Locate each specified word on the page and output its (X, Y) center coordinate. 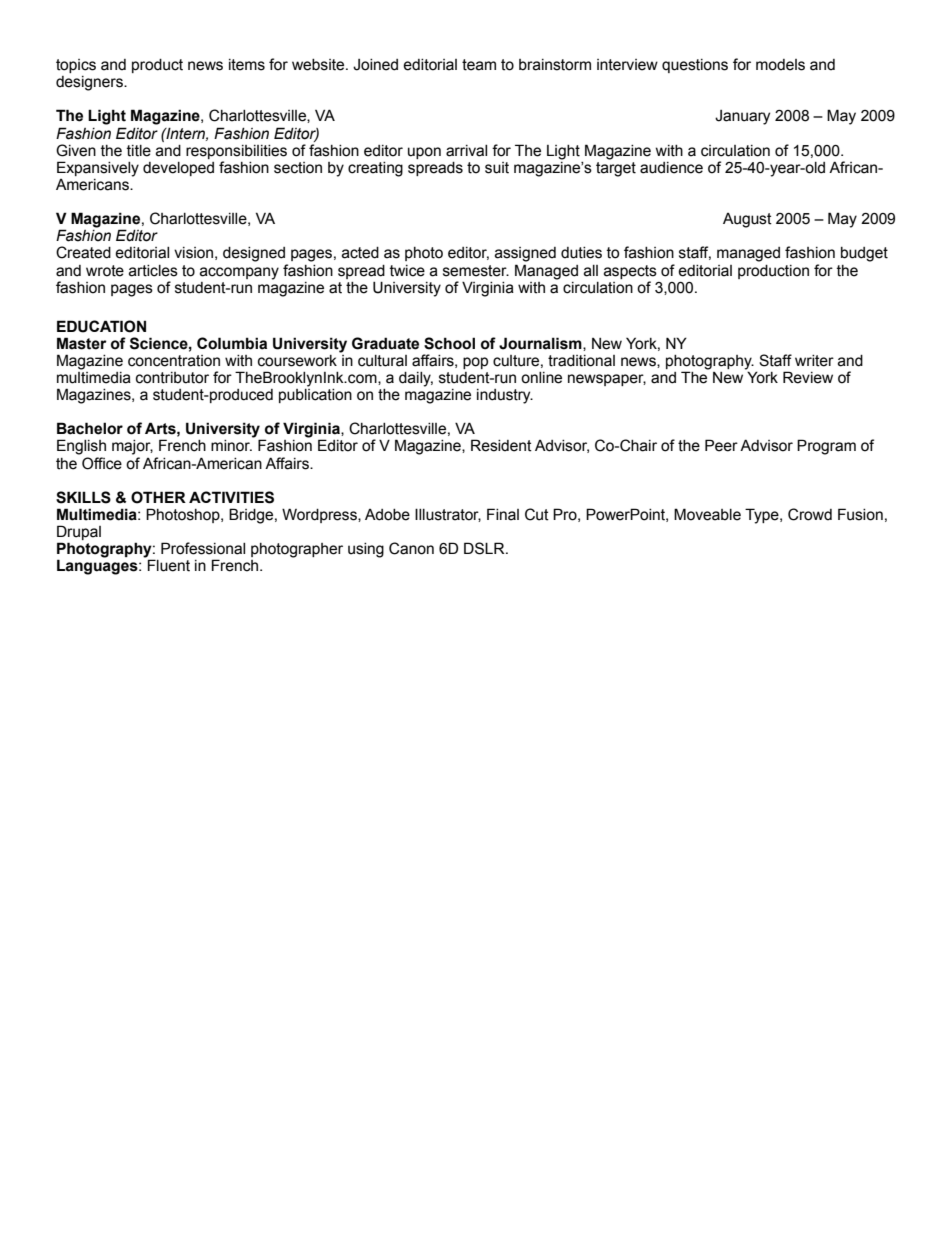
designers (90, 83)
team (479, 65)
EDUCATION (101, 326)
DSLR (485, 548)
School (449, 343)
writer (814, 361)
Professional (203, 548)
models (780, 65)
